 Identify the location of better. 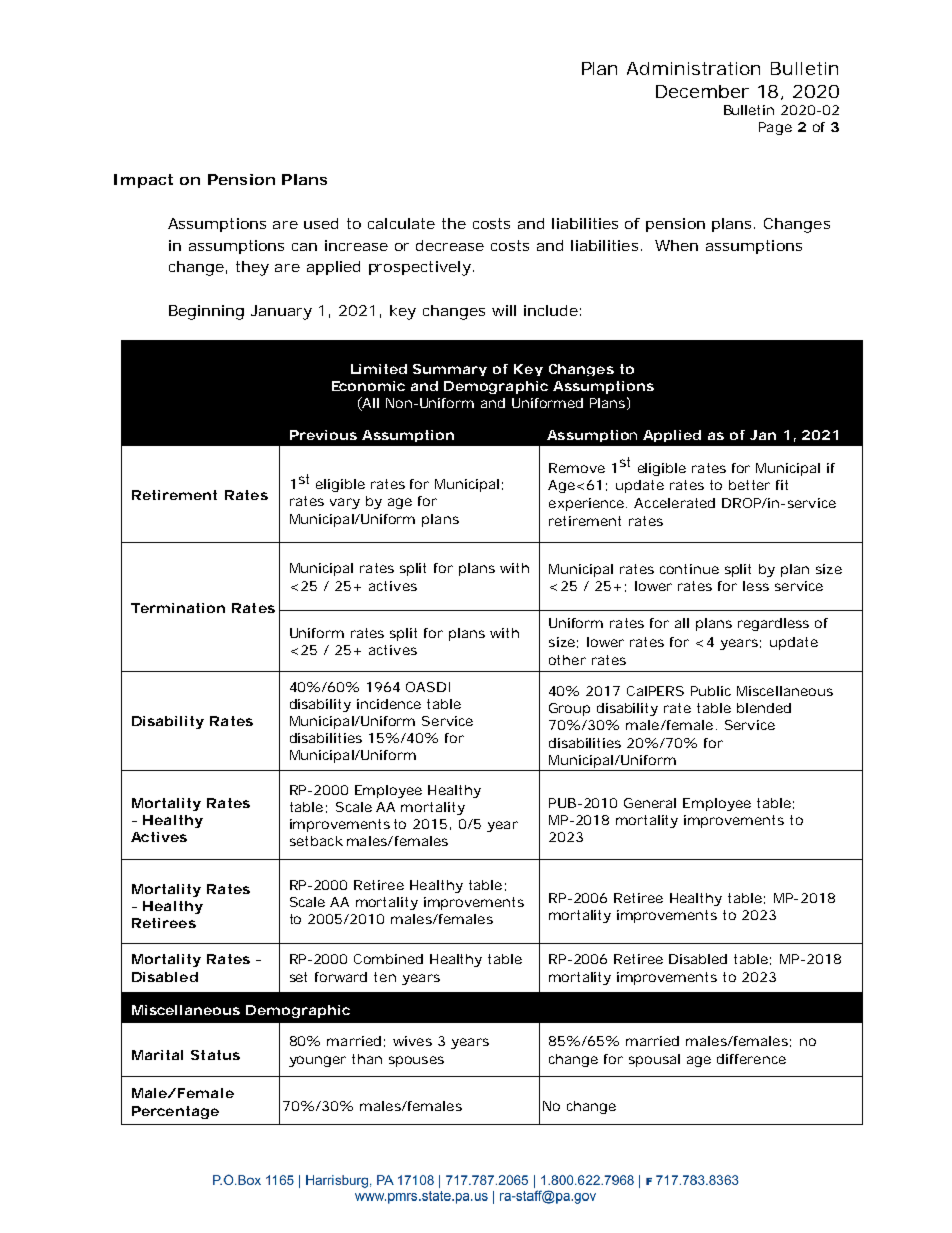
(749, 485).
